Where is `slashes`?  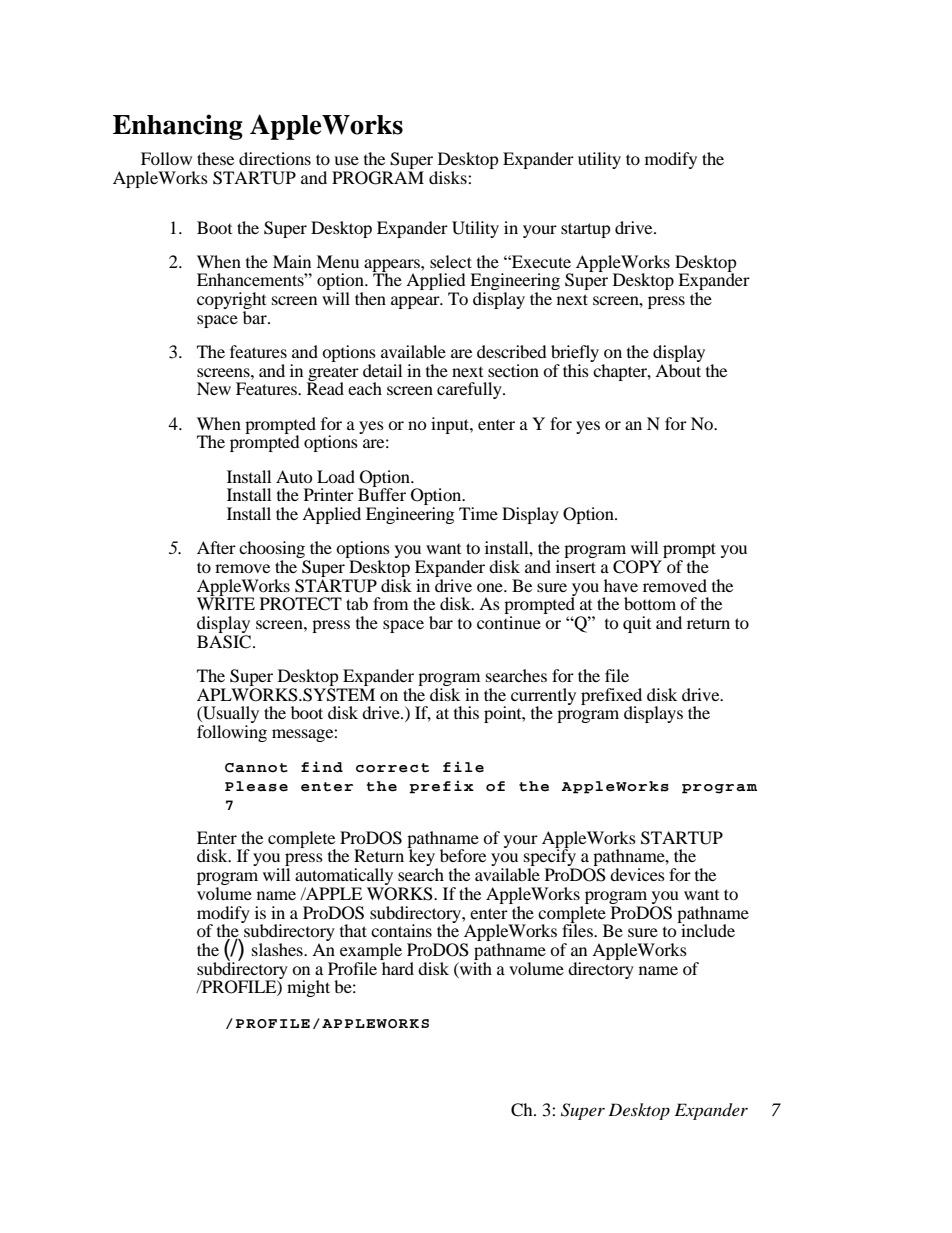 slashes is located at coordinates (278, 949).
